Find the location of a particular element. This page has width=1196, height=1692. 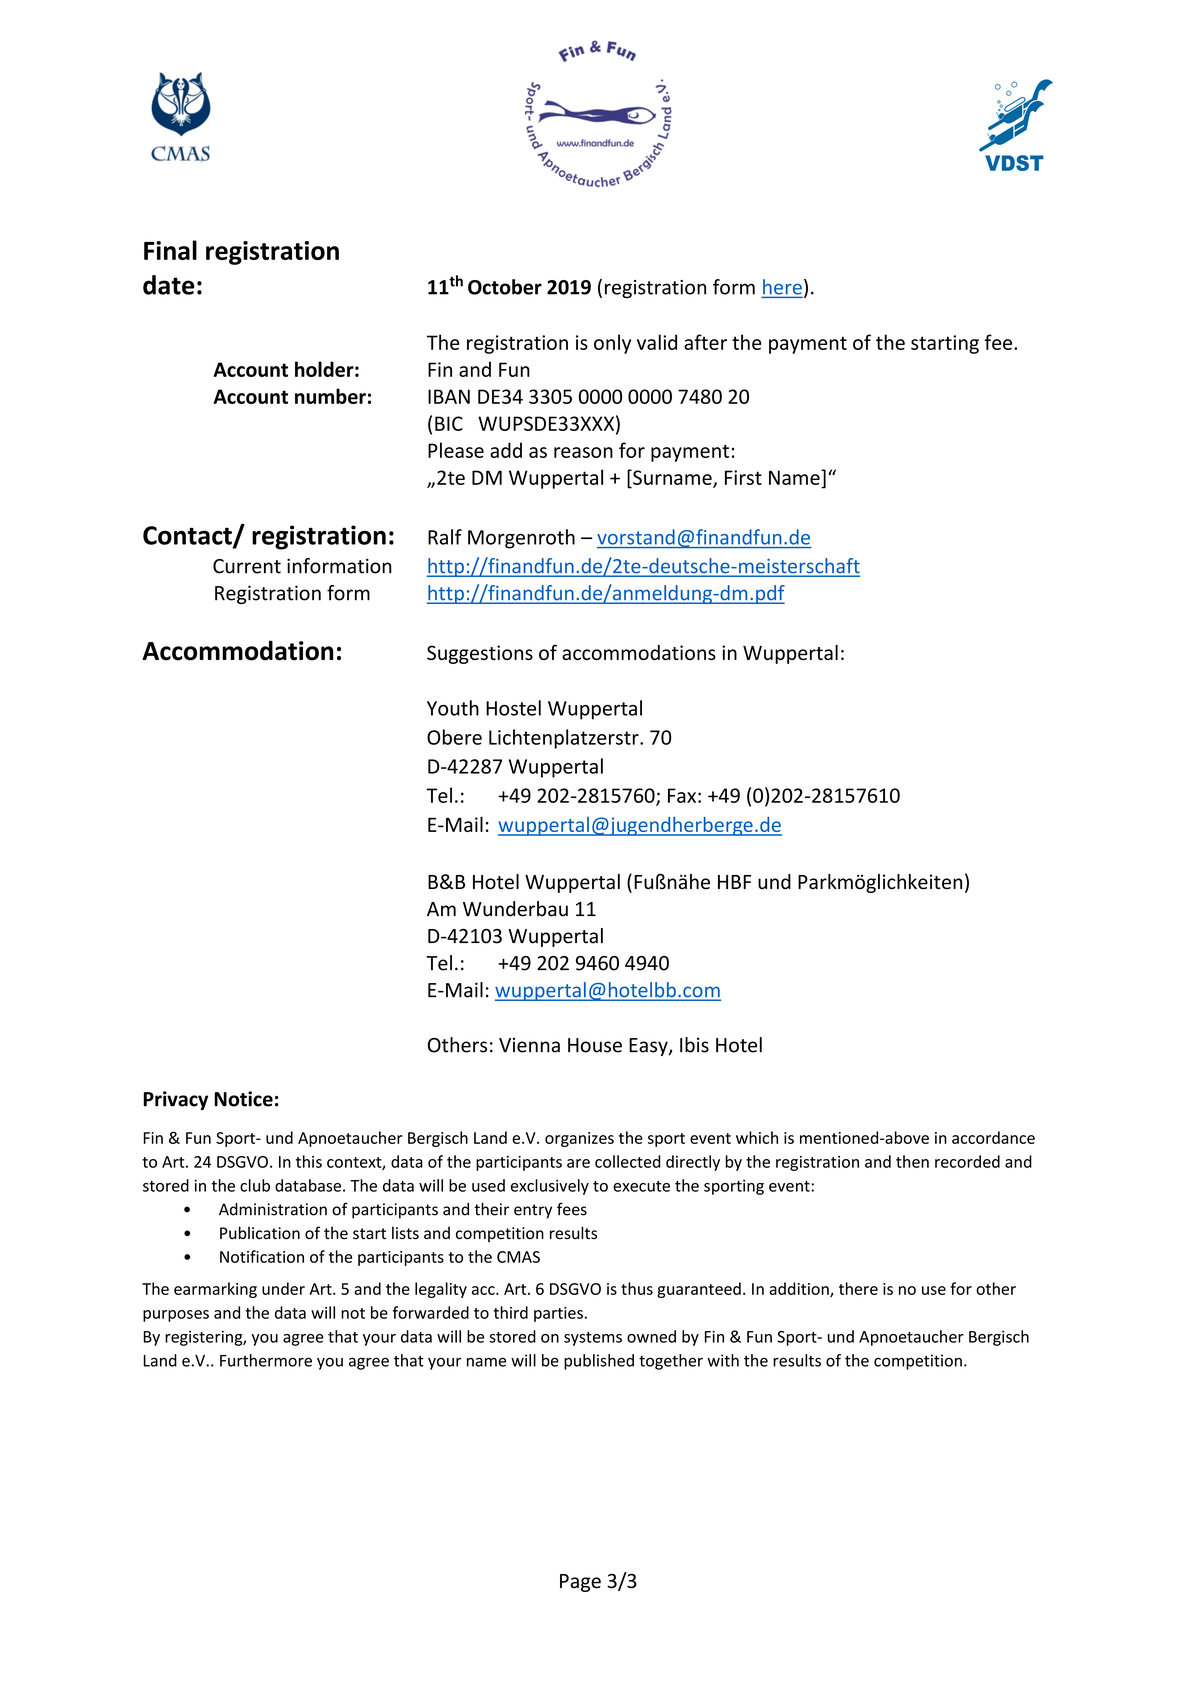

Furthermore is located at coordinates (266, 1360).
